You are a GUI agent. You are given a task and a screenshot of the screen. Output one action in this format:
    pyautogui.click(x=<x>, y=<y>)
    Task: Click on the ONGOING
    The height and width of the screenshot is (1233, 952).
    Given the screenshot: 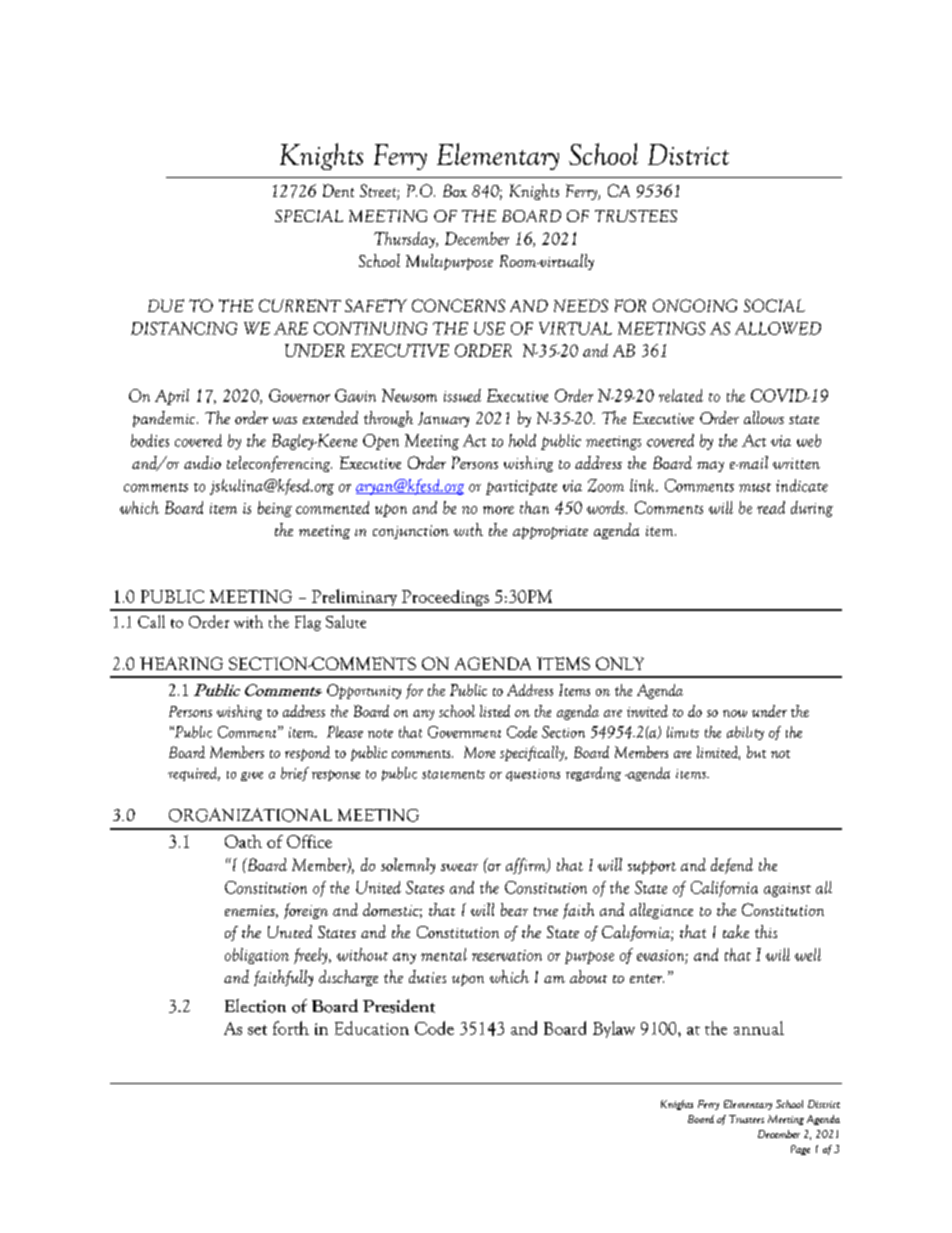 What is the action you would take?
    pyautogui.click(x=695, y=305)
